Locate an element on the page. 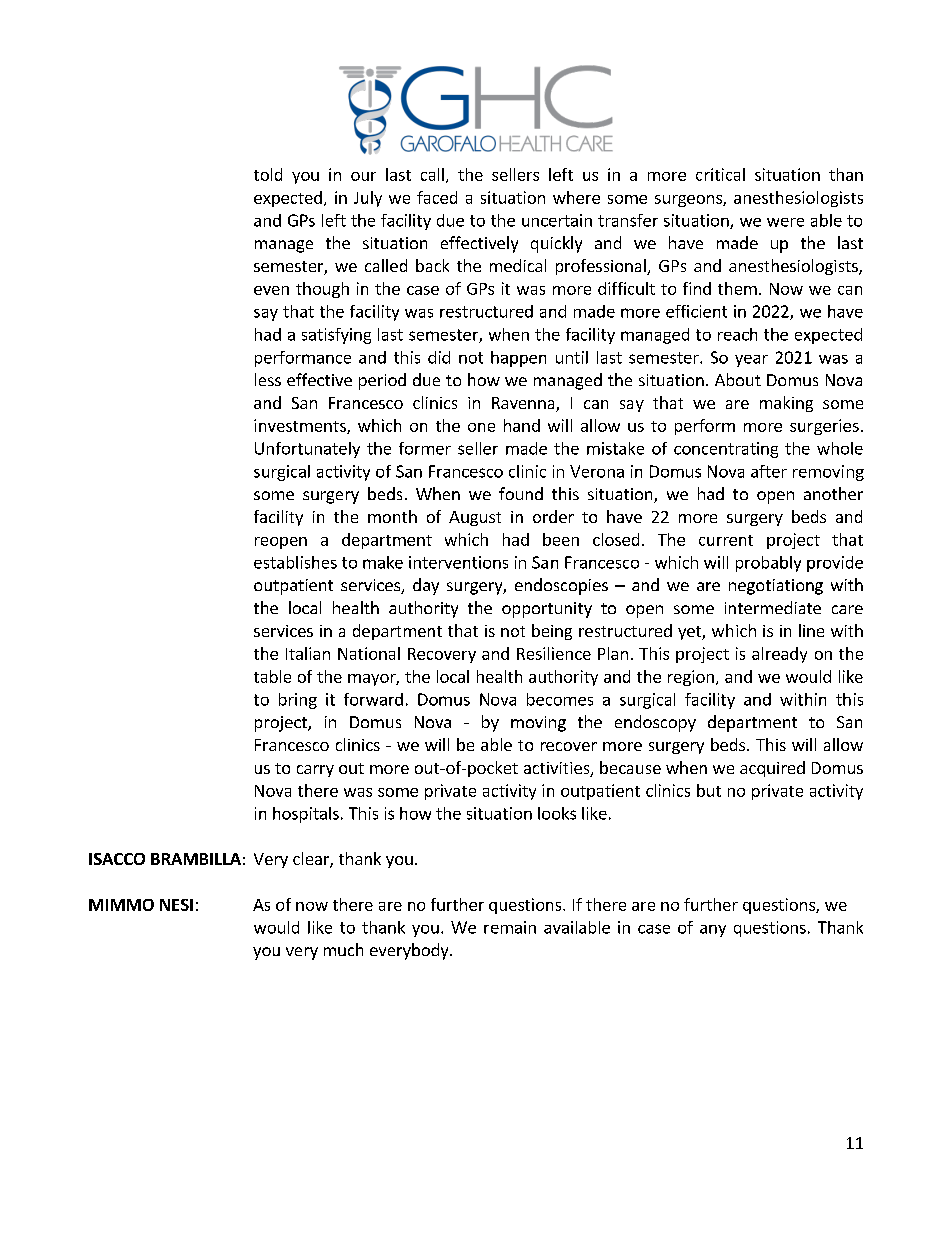 The image size is (952, 1233). where is located at coordinates (576, 197).
